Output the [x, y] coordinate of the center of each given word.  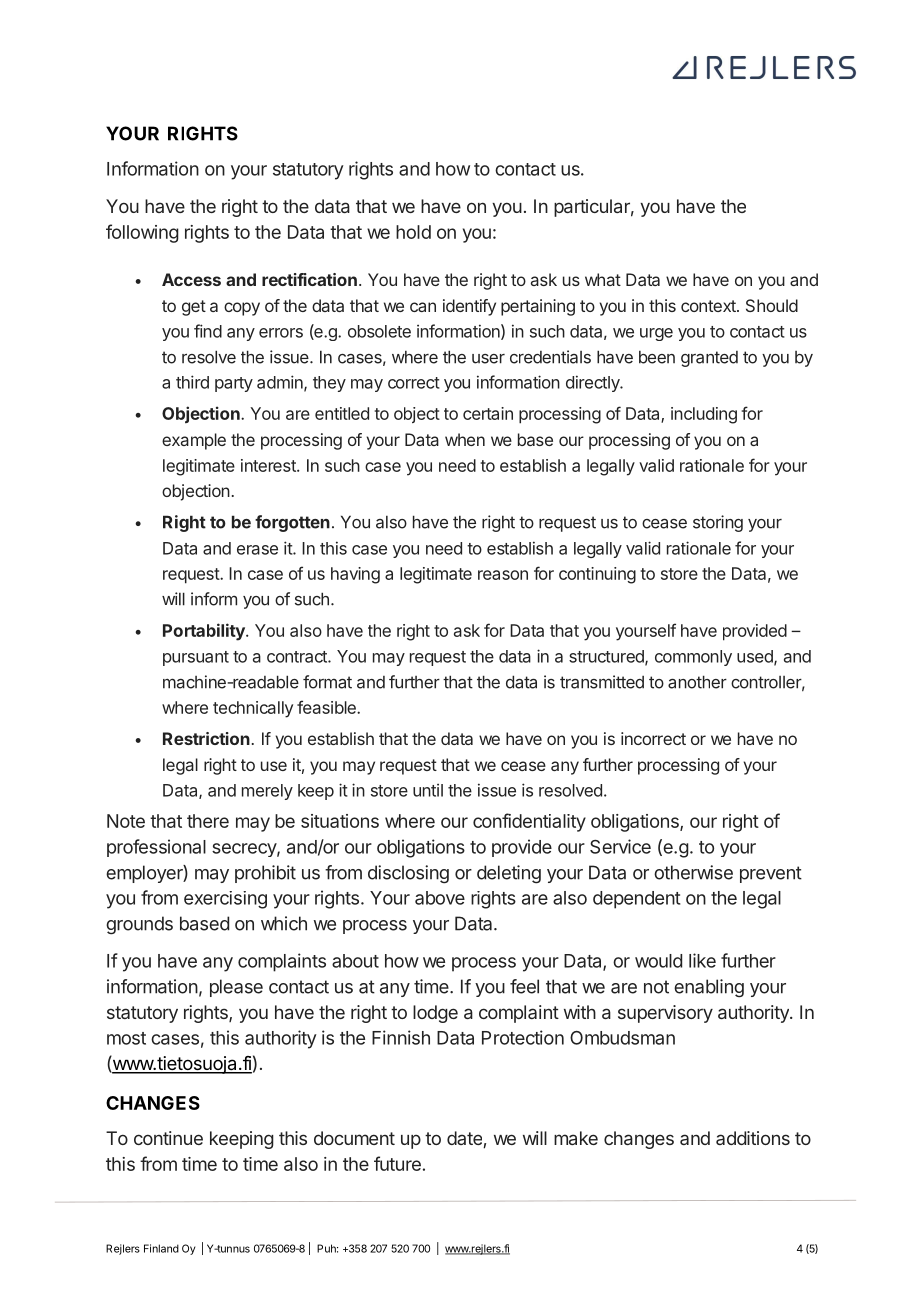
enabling [709, 988]
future [397, 1163]
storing [718, 523]
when [465, 439]
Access [191, 279]
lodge [435, 1014]
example [194, 441]
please [236, 988]
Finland [161, 1248]
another [697, 682]
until [428, 790]
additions [753, 1138]
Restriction [206, 738]
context [709, 306]
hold [413, 232]
